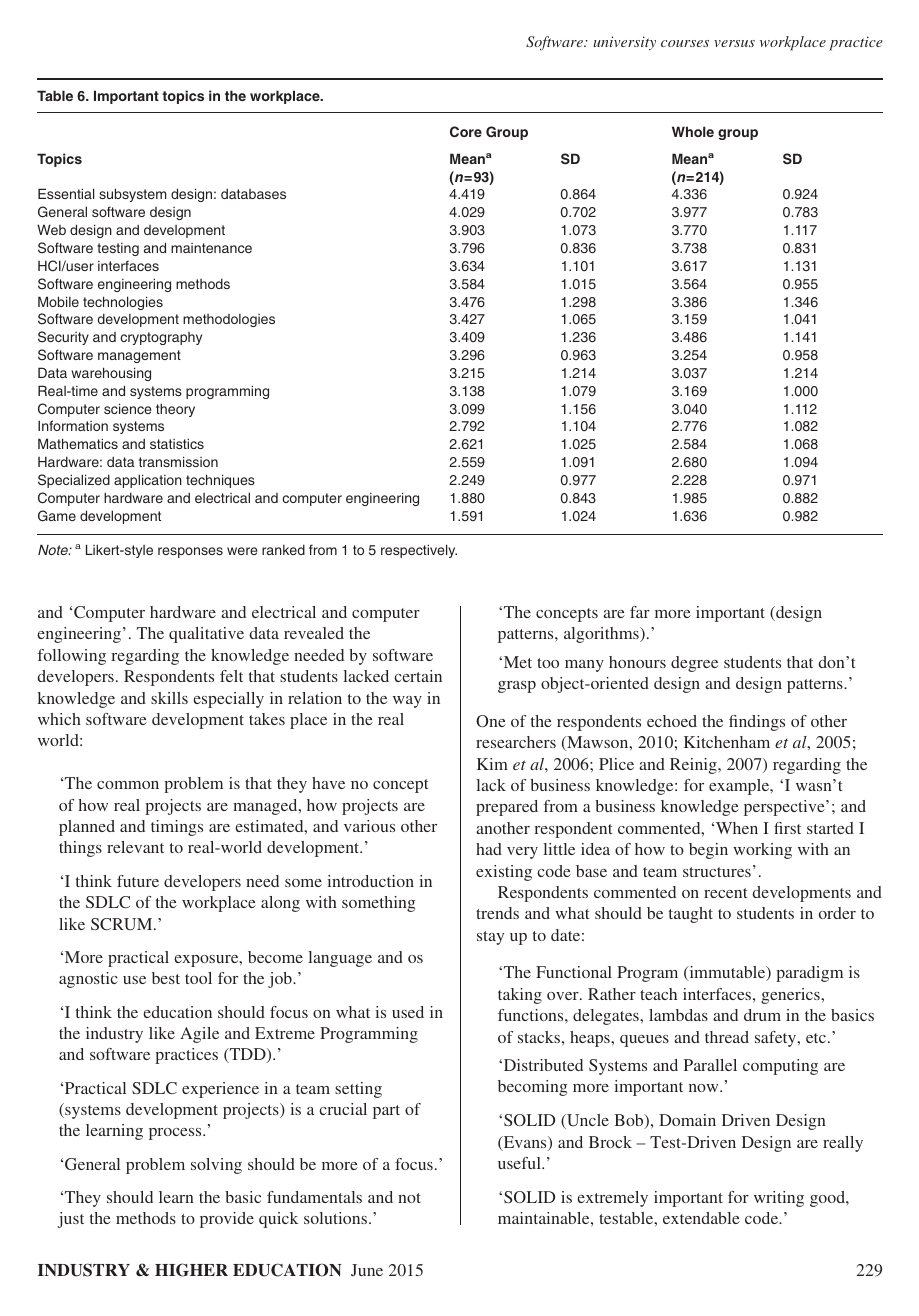  What do you see at coordinates (191, 1270) in the image?
I see `HIGHER` at bounding box center [191, 1270].
